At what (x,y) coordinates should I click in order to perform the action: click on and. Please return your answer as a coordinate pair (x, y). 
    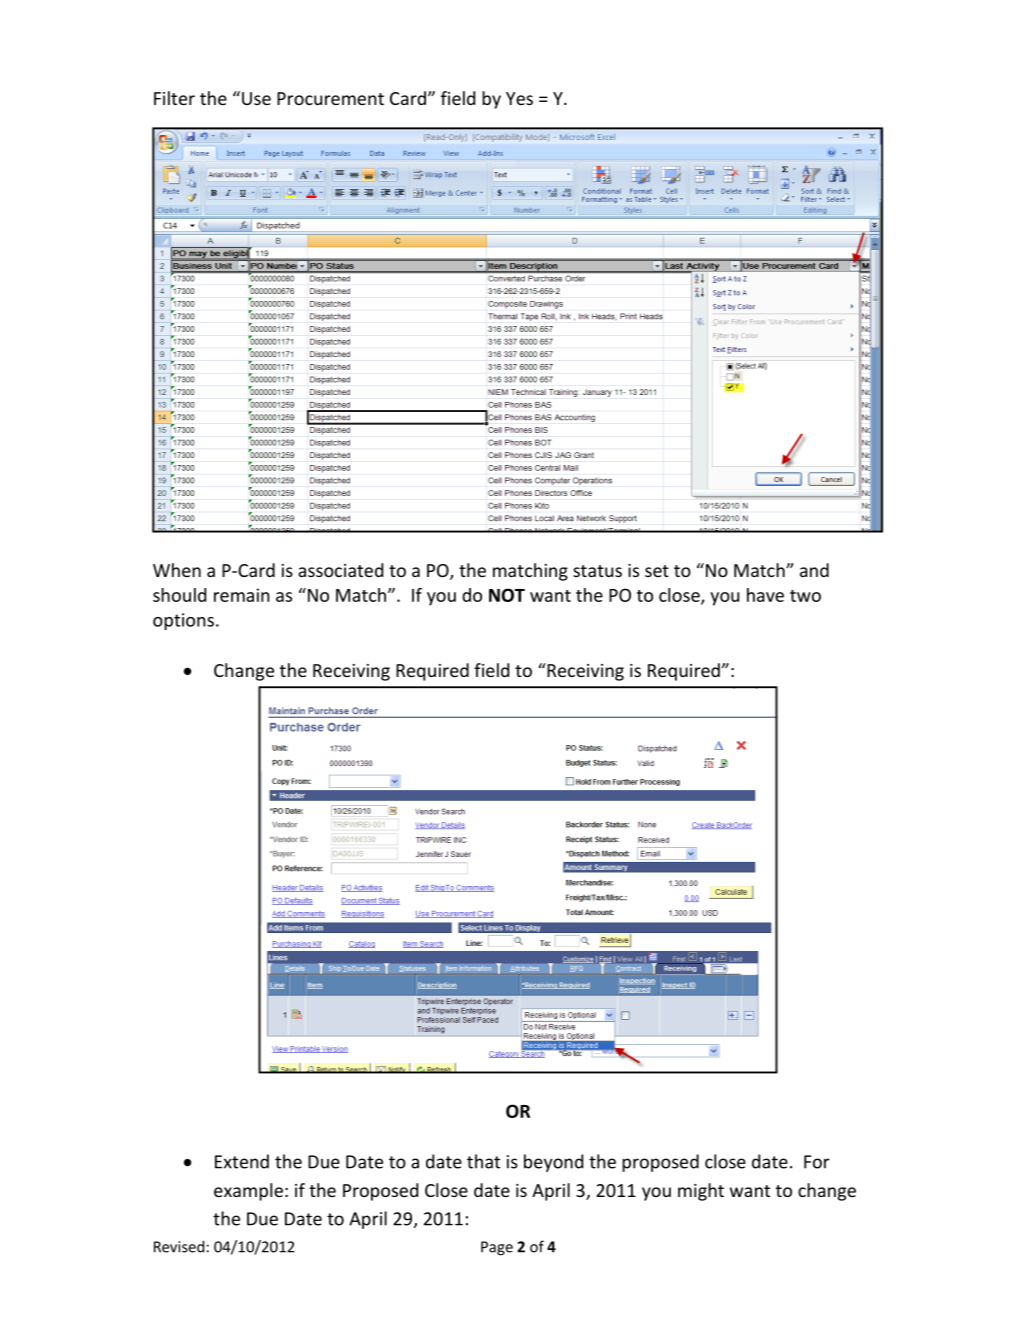
    Looking at the image, I should click on (814, 570).
